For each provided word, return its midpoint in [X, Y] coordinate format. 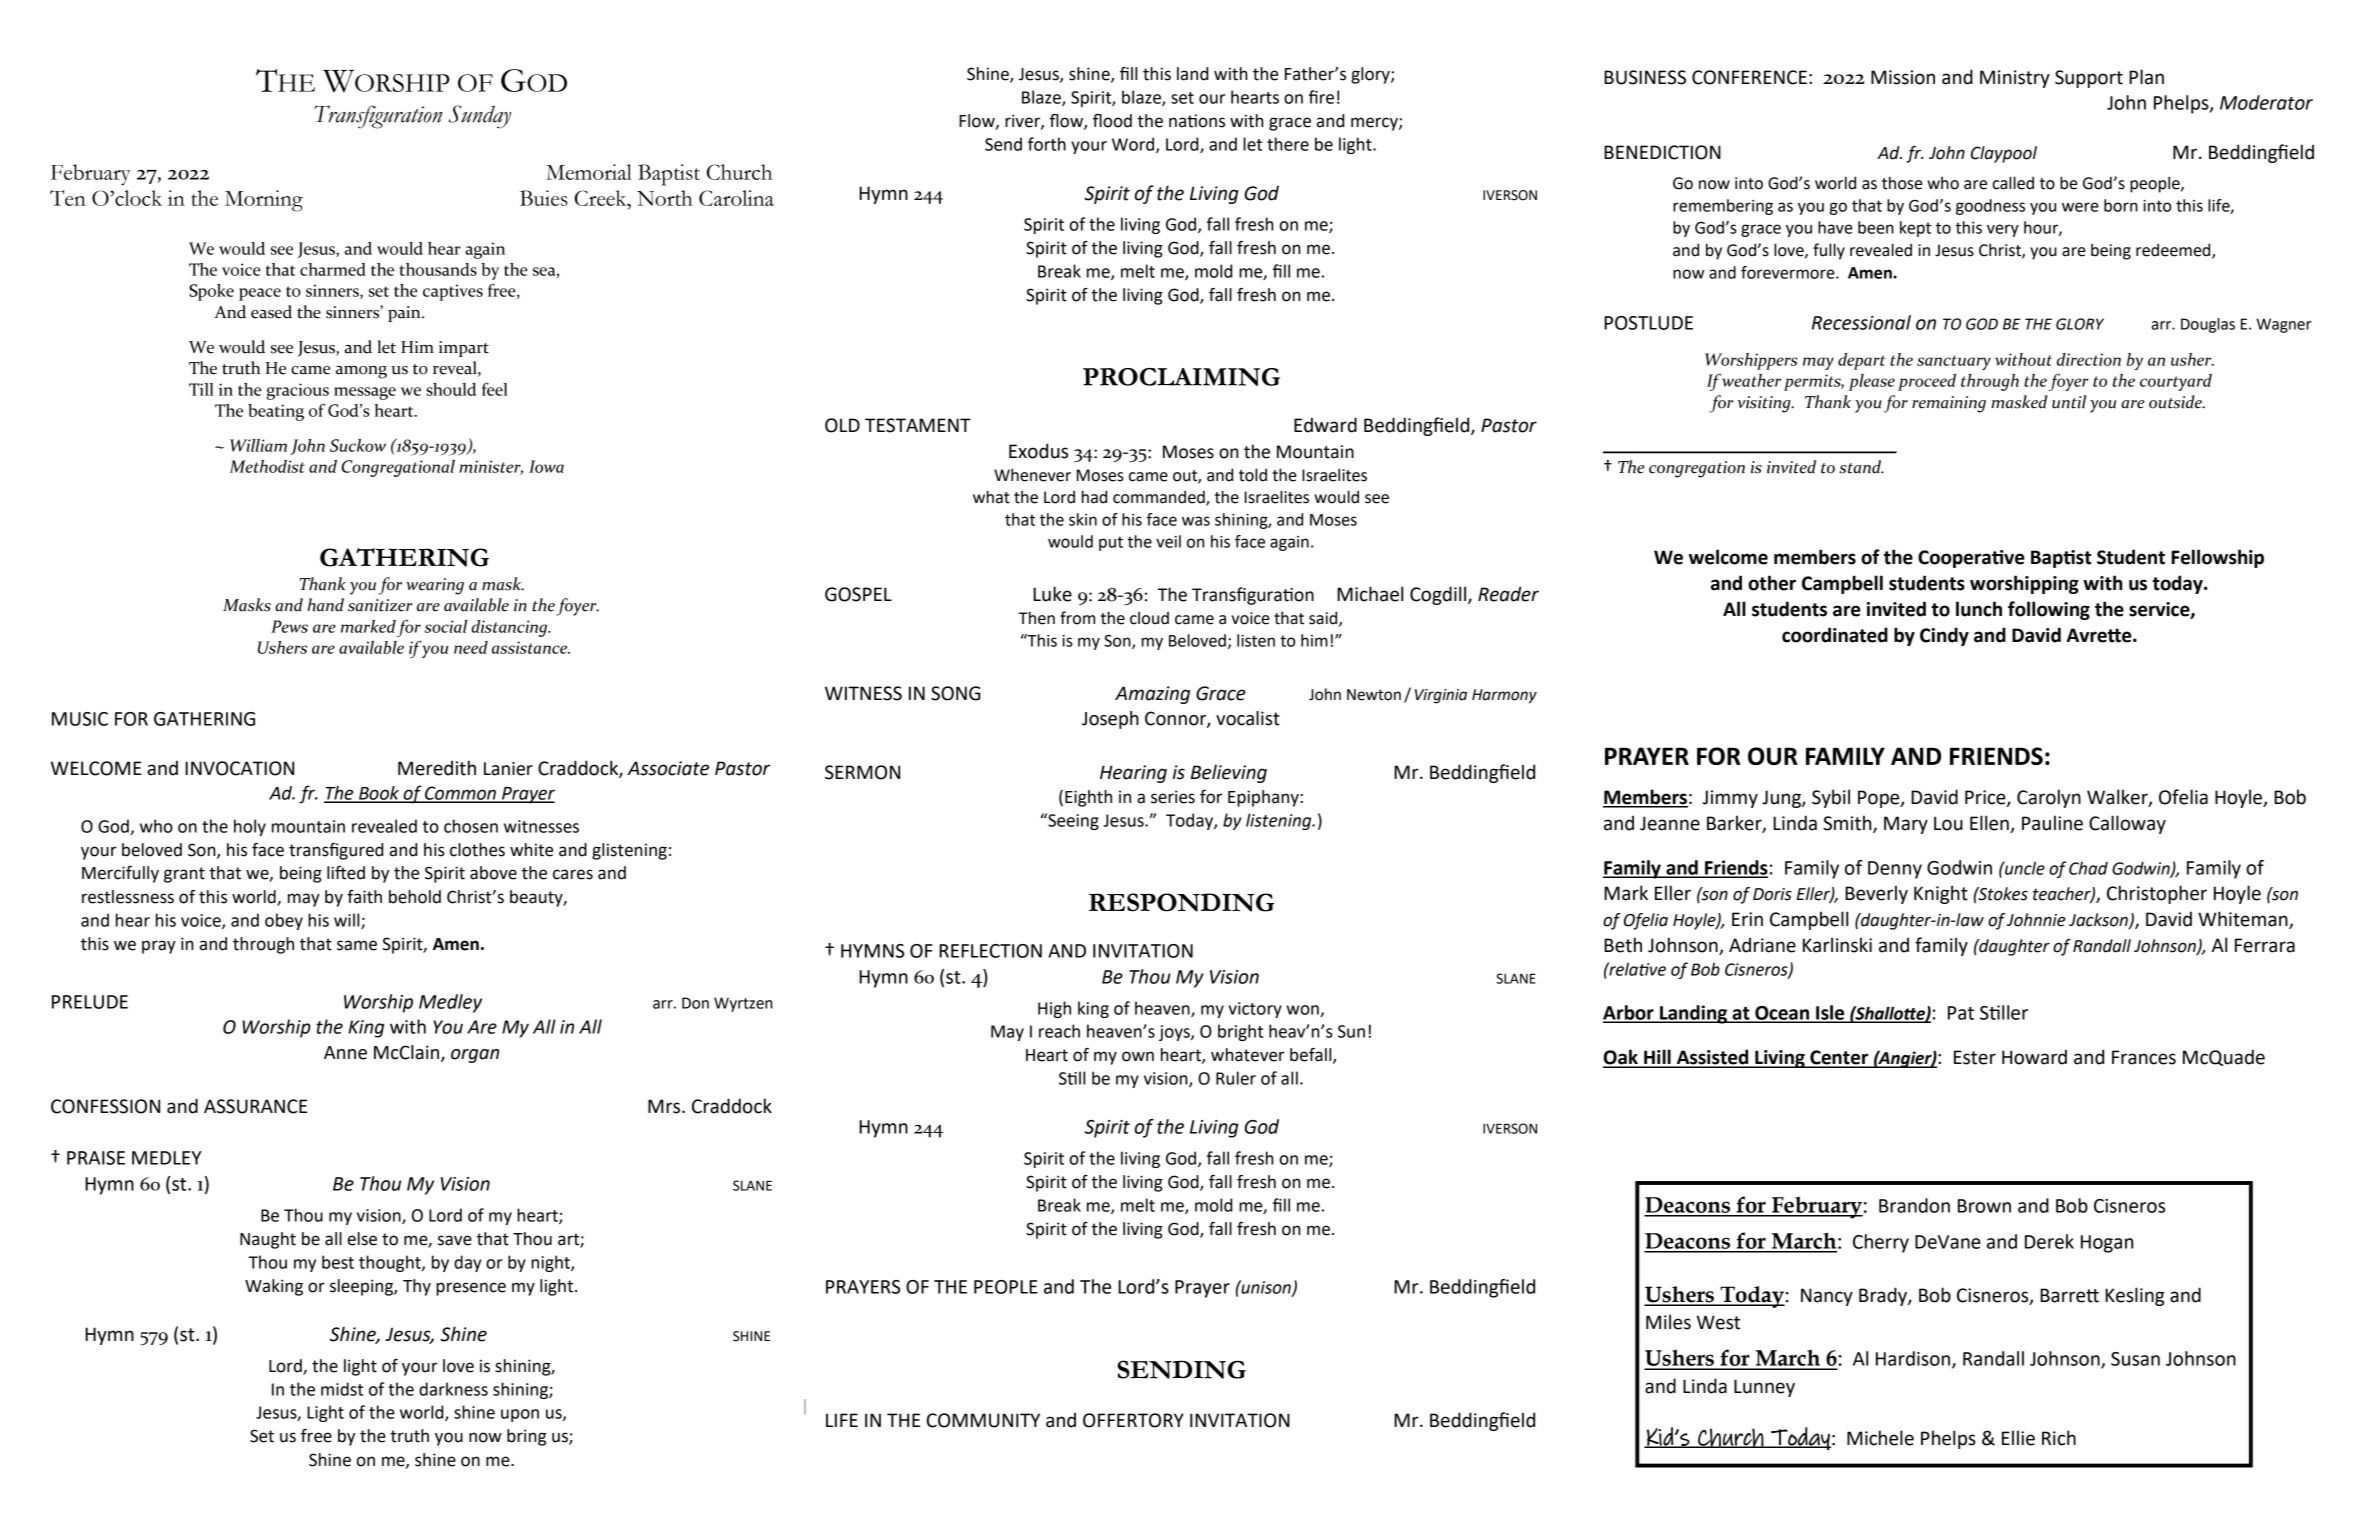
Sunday [480, 117]
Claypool [2004, 154]
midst [342, 1389]
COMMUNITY [983, 1420]
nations [1197, 121]
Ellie [2018, 1438]
